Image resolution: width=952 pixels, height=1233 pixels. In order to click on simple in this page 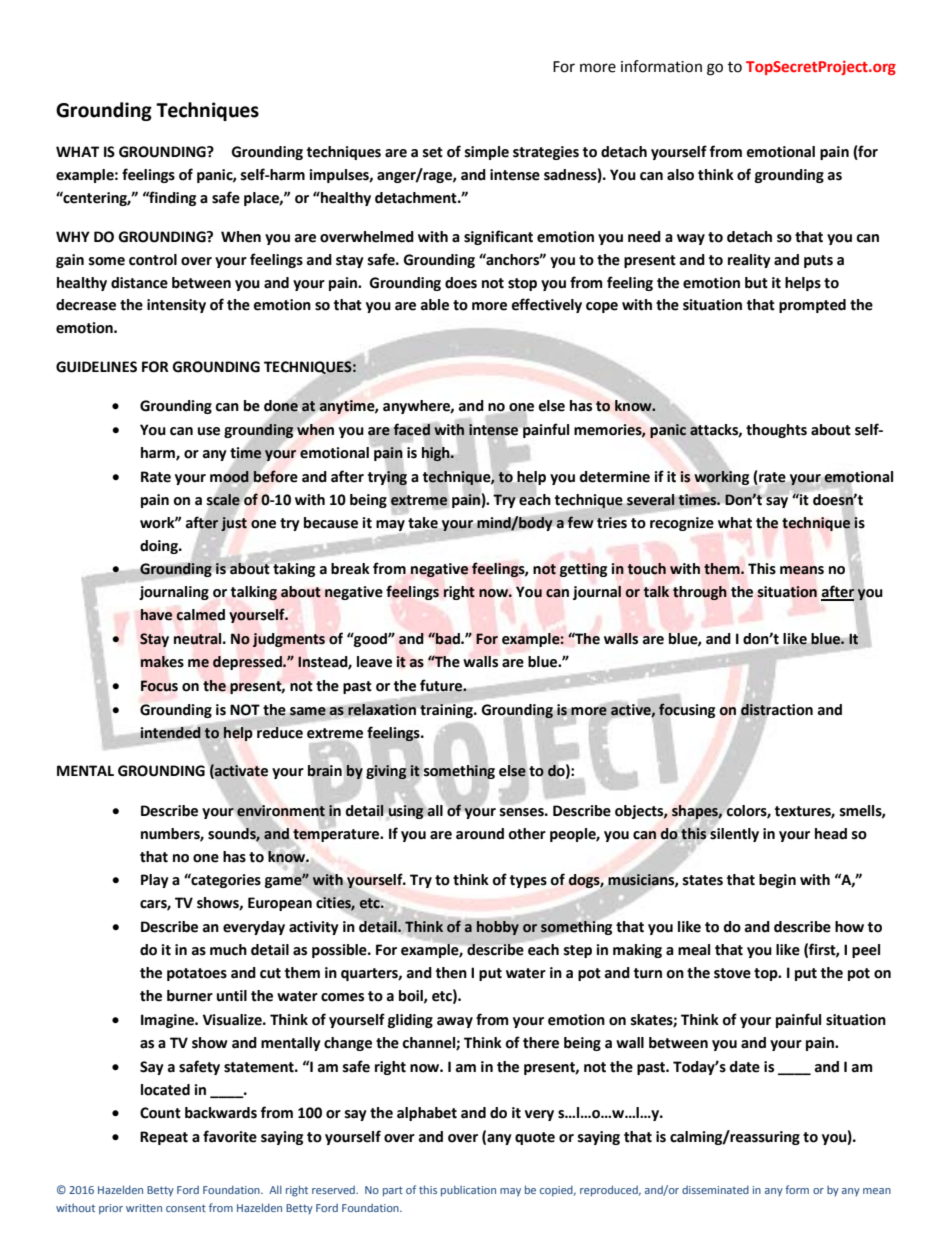, I will do `click(487, 153)`.
